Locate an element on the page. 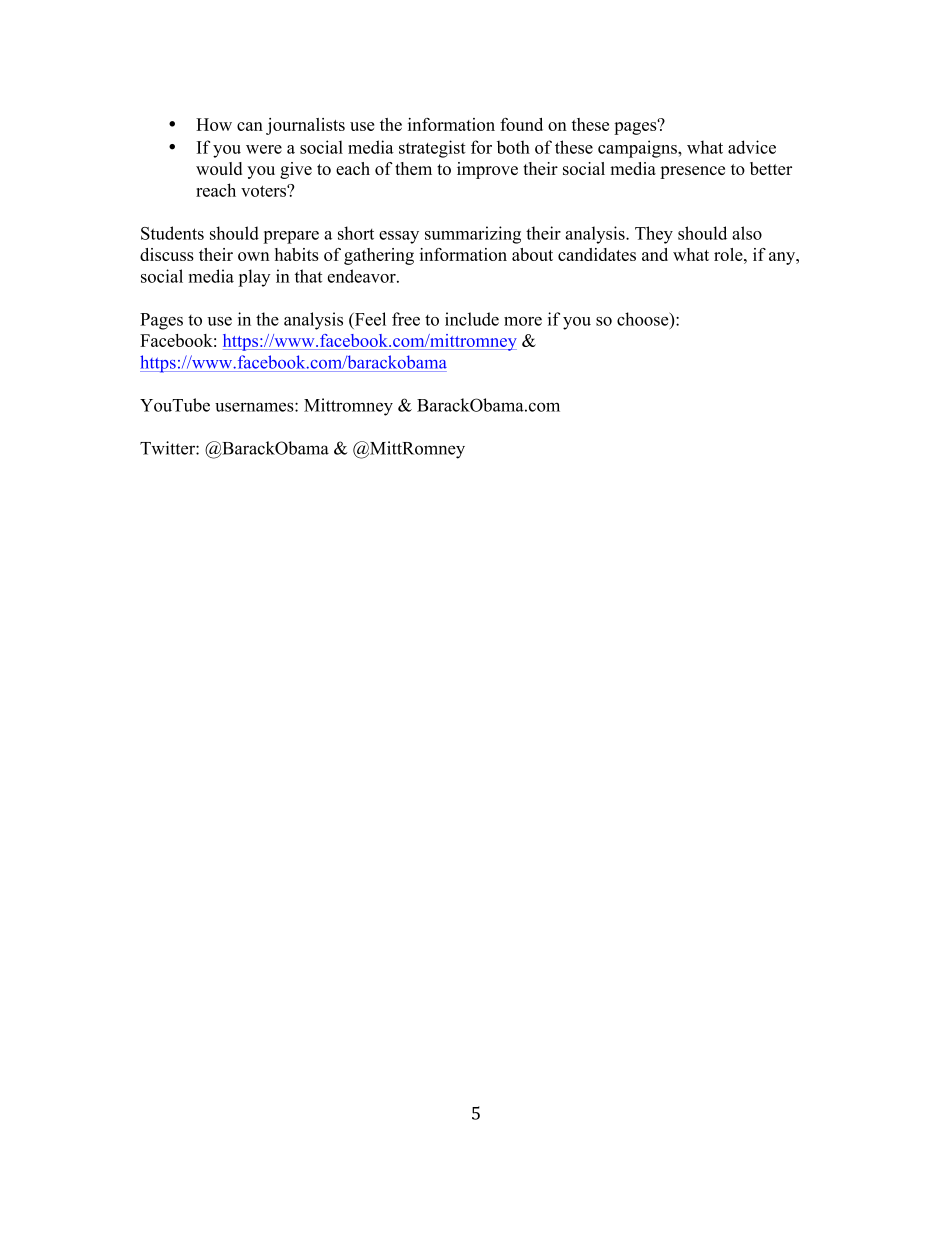  found is located at coordinates (521, 124).
